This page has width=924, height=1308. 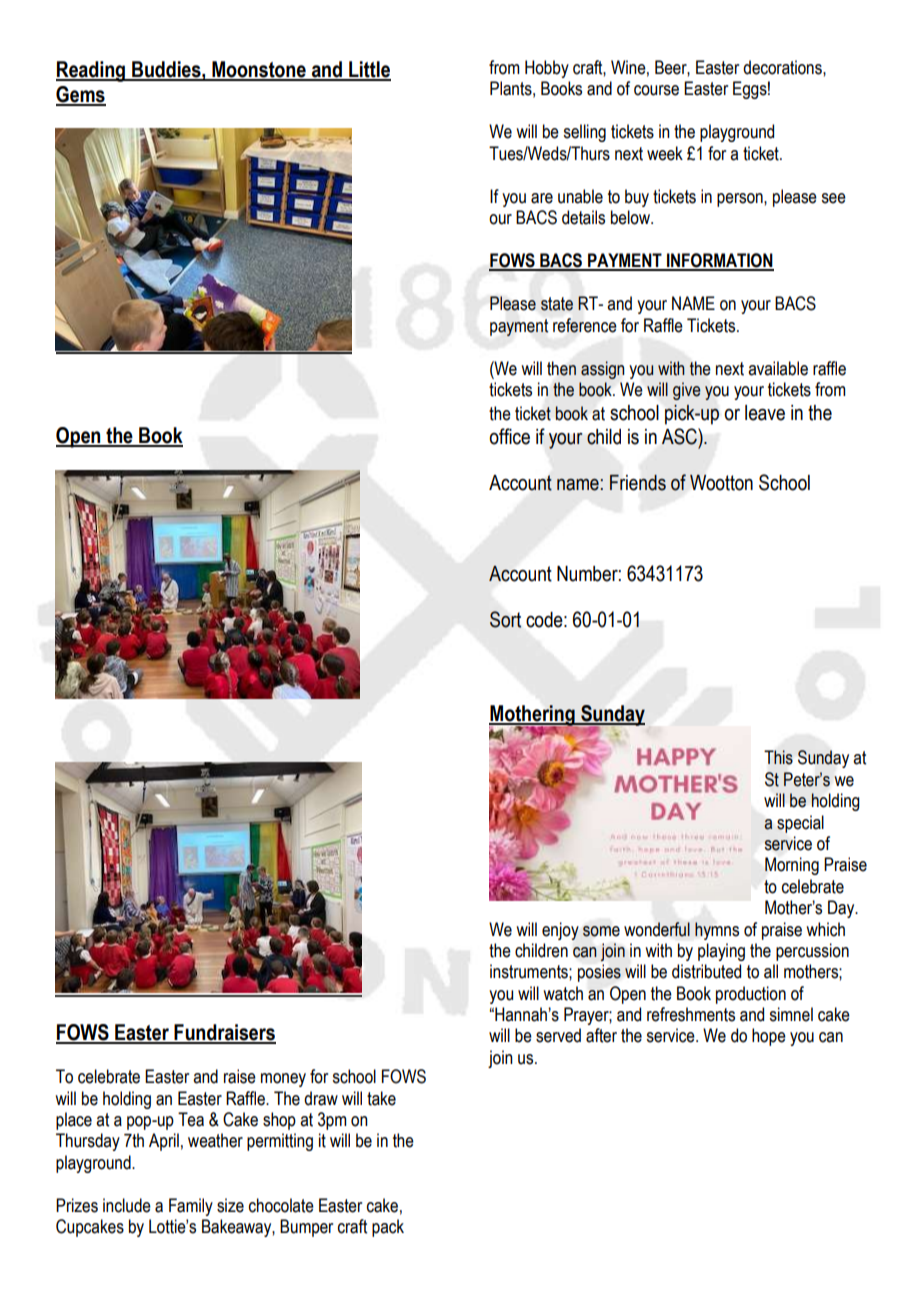 What do you see at coordinates (547, 69) in the page?
I see `Hobby` at bounding box center [547, 69].
